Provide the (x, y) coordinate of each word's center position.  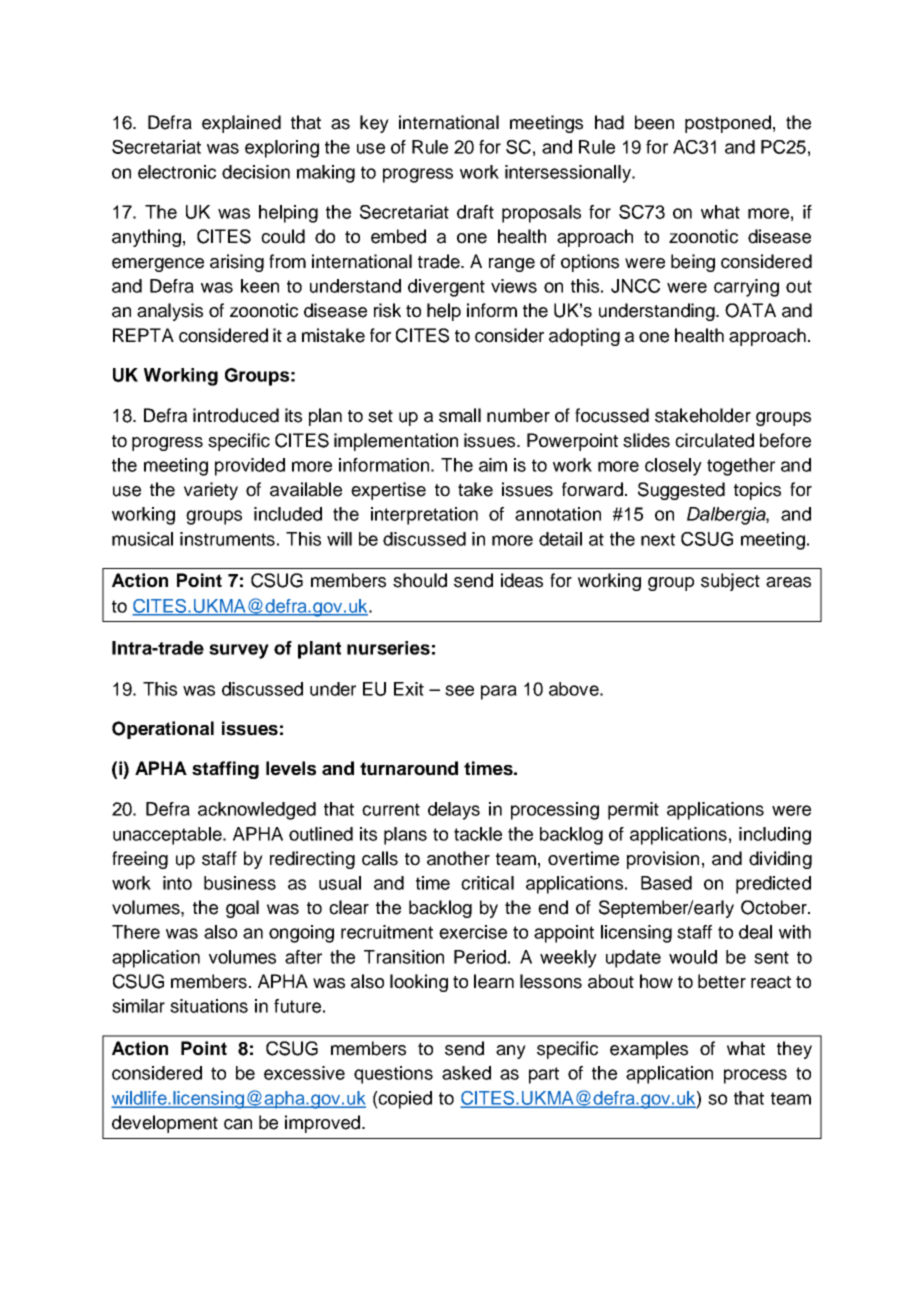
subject (730, 582)
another (458, 858)
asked (466, 1073)
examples (649, 1050)
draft (475, 212)
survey (239, 651)
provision (663, 860)
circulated (714, 440)
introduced (236, 415)
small (460, 415)
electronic (177, 172)
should (420, 580)
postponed (728, 124)
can (238, 1124)
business (240, 883)
